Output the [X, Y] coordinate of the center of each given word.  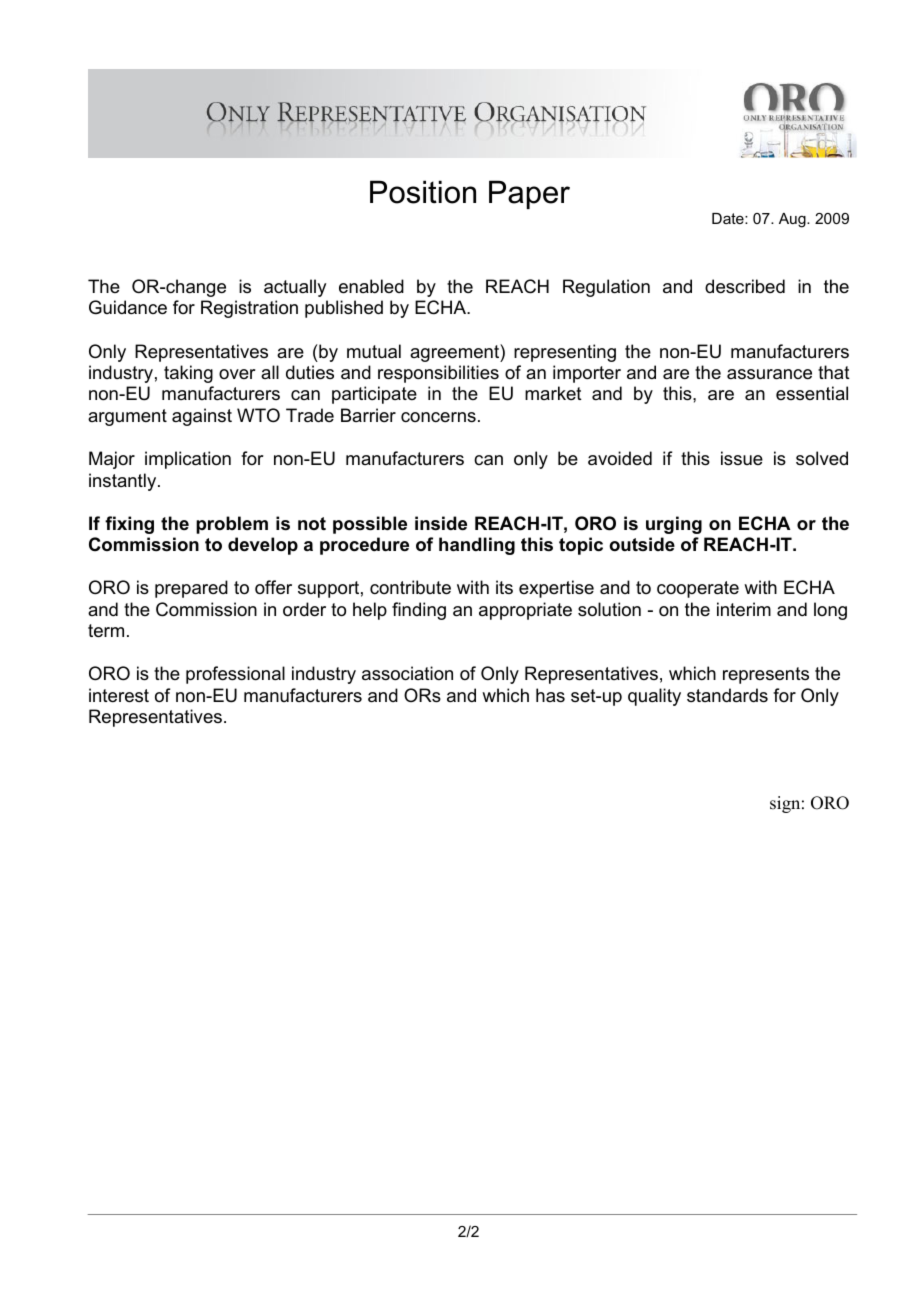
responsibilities [438, 374]
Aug [793, 220]
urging [674, 525]
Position [423, 192]
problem [232, 525]
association [407, 673]
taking [188, 374]
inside [441, 523]
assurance [769, 374]
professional [235, 675]
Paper [529, 194]
